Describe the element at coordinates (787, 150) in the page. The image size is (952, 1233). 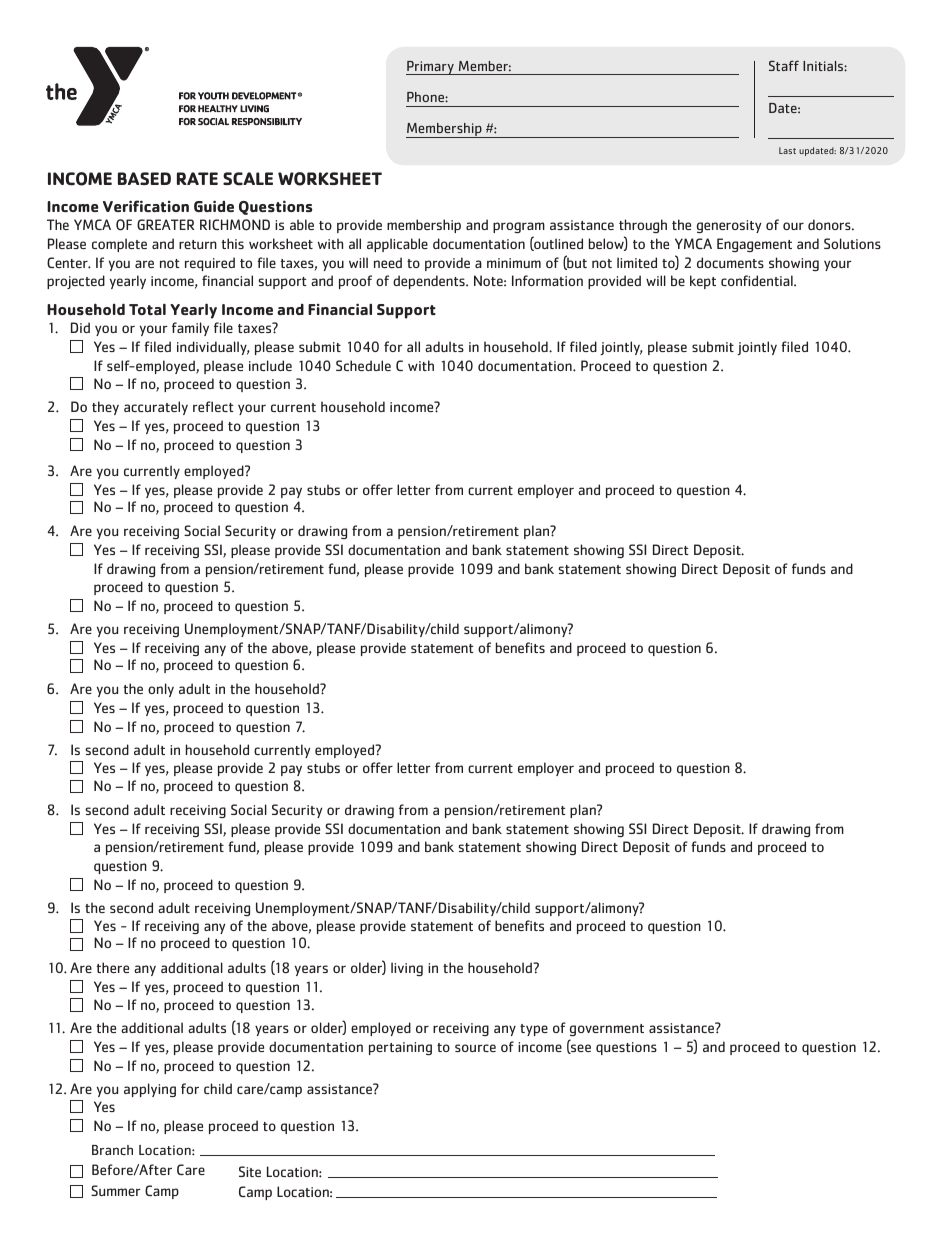
I see `Last` at that location.
